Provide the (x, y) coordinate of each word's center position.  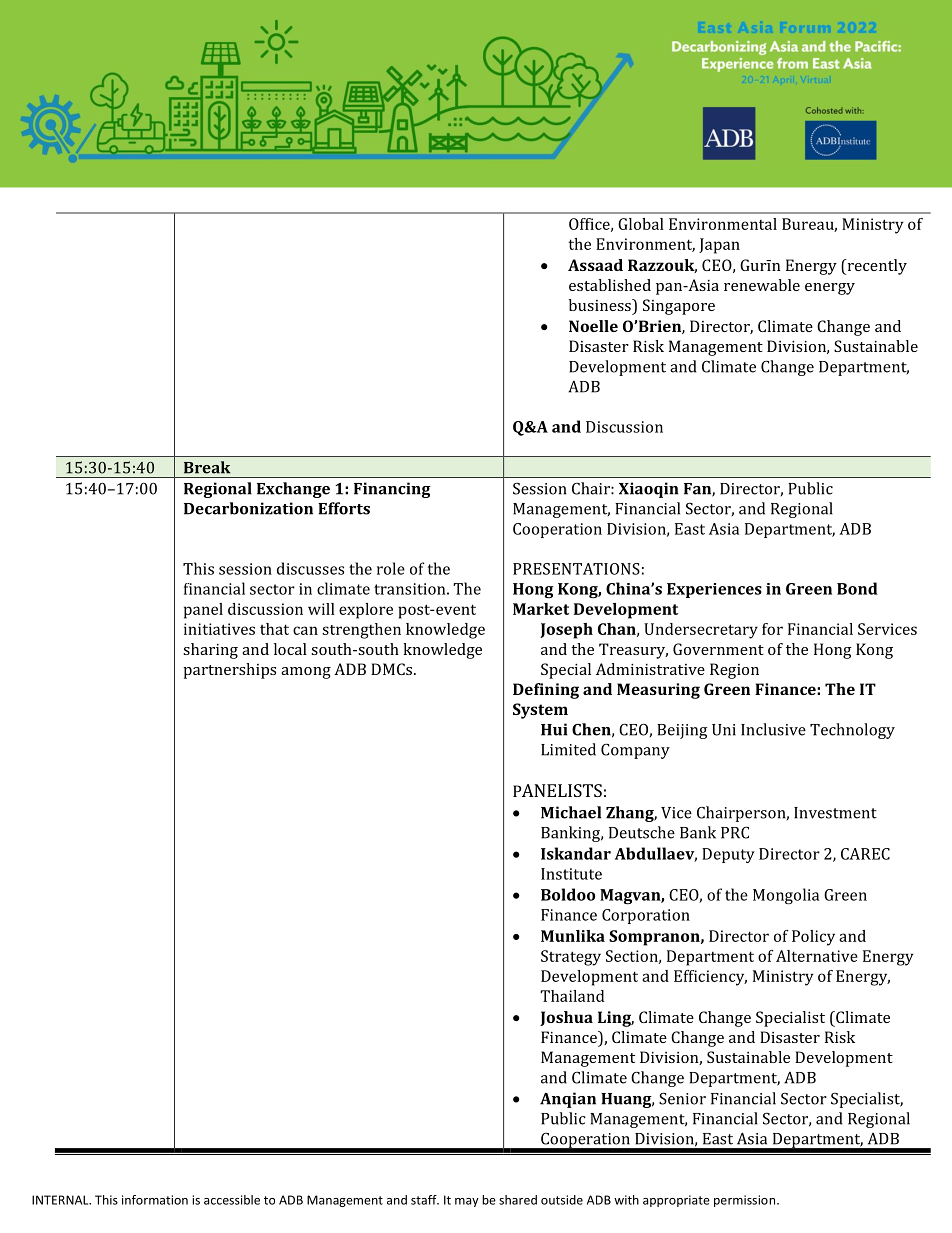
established (610, 285)
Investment (835, 813)
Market (541, 609)
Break (207, 467)
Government (718, 649)
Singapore (679, 307)
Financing (392, 490)
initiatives (219, 629)
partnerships (229, 671)
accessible (232, 1200)
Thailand (572, 996)
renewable (762, 285)
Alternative (817, 956)
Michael (571, 812)
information (155, 1200)
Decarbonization (248, 508)
